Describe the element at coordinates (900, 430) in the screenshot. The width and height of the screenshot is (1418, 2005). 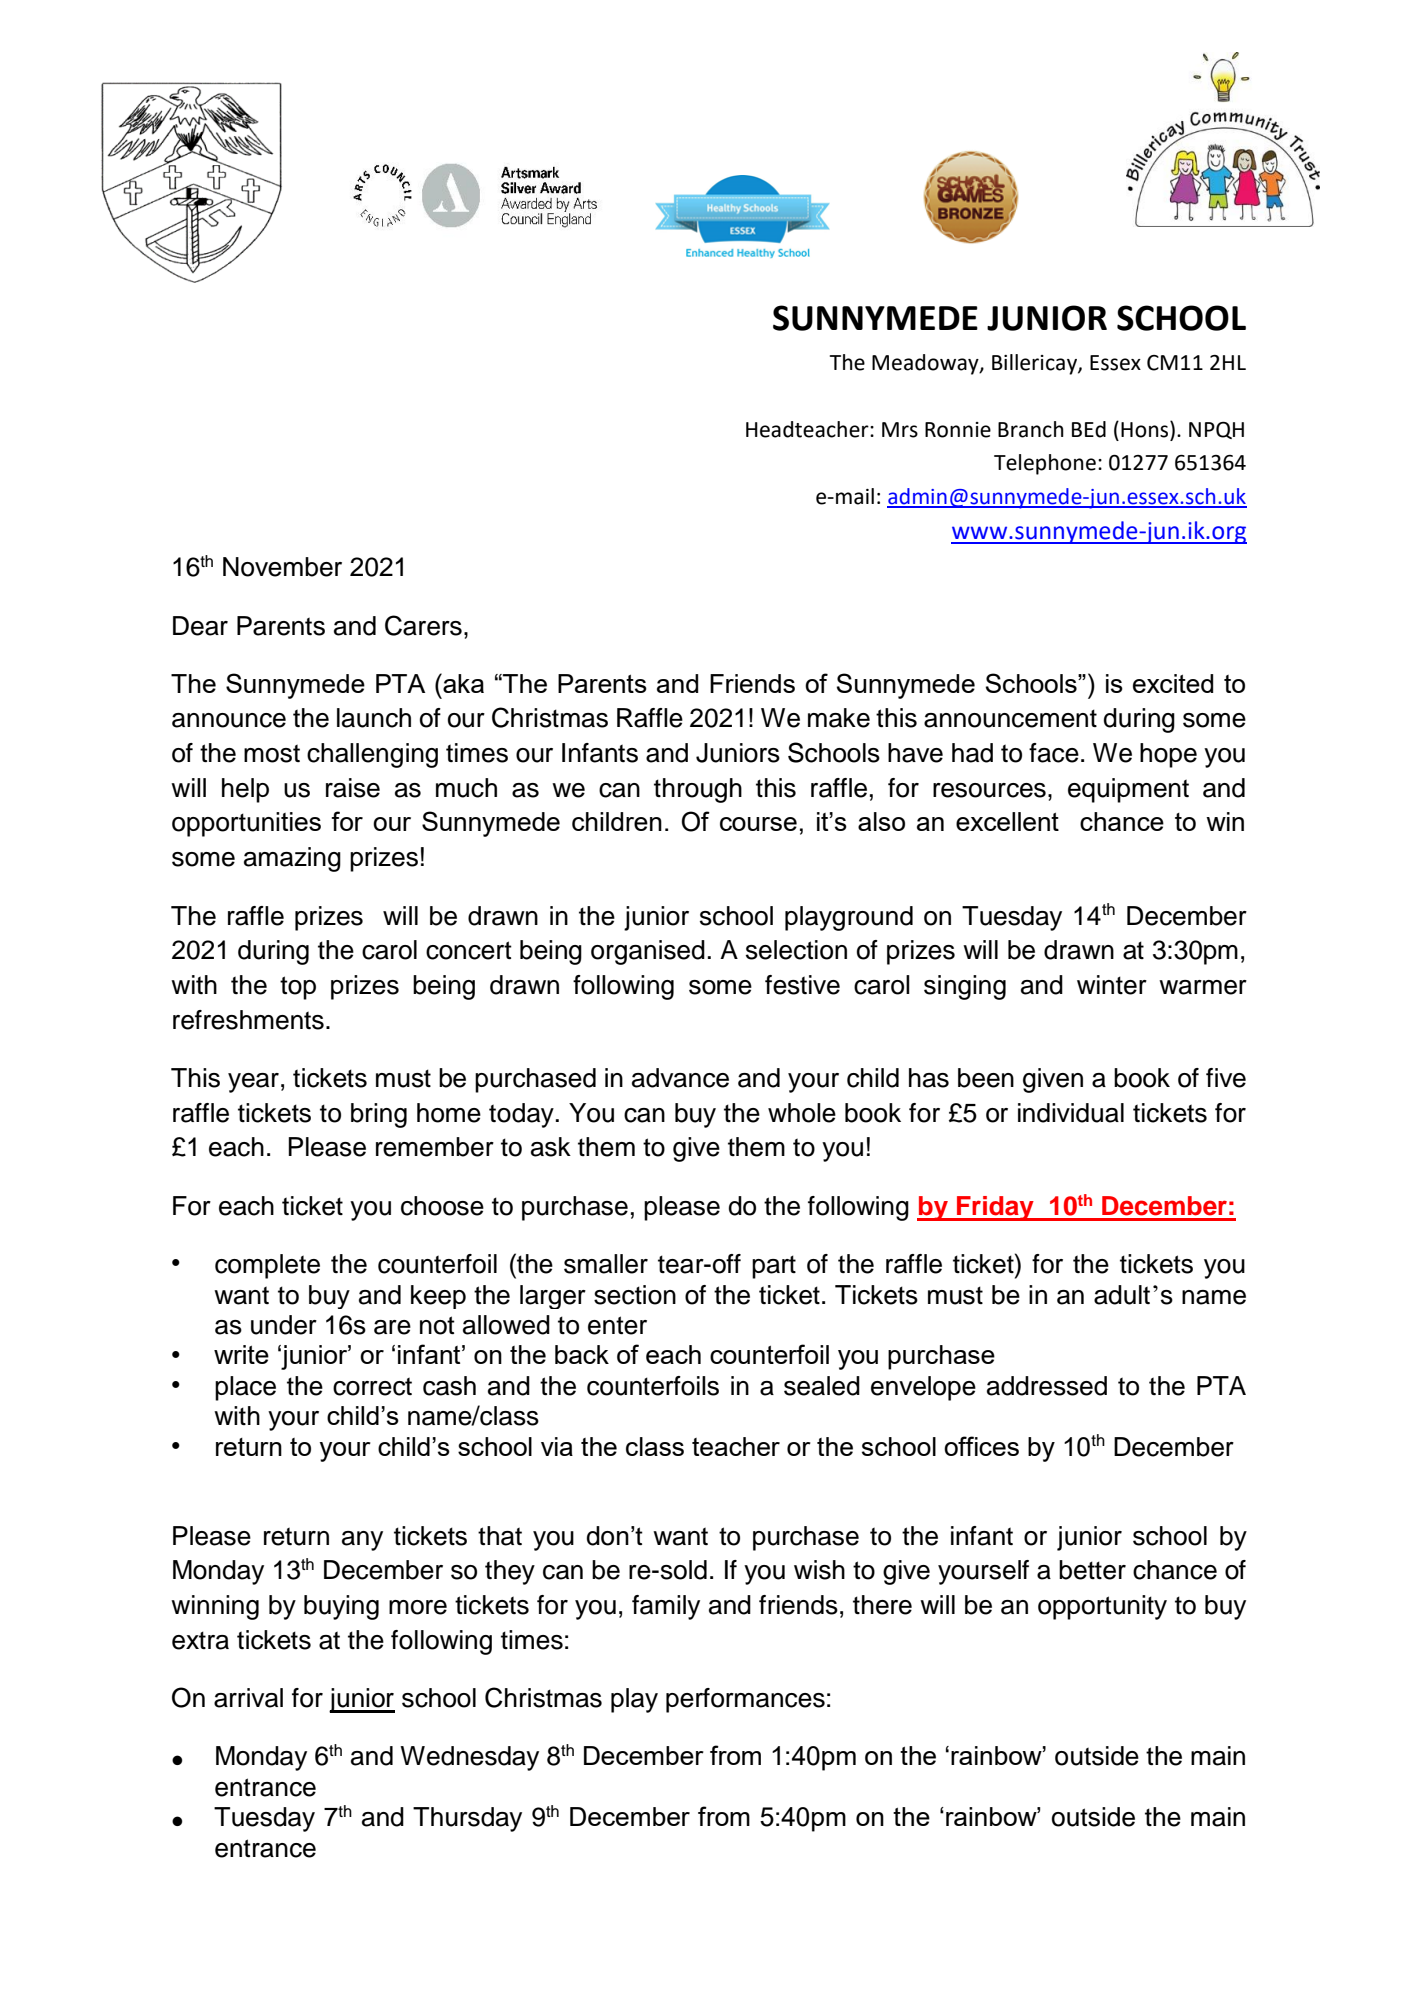
I see `Mrs` at that location.
